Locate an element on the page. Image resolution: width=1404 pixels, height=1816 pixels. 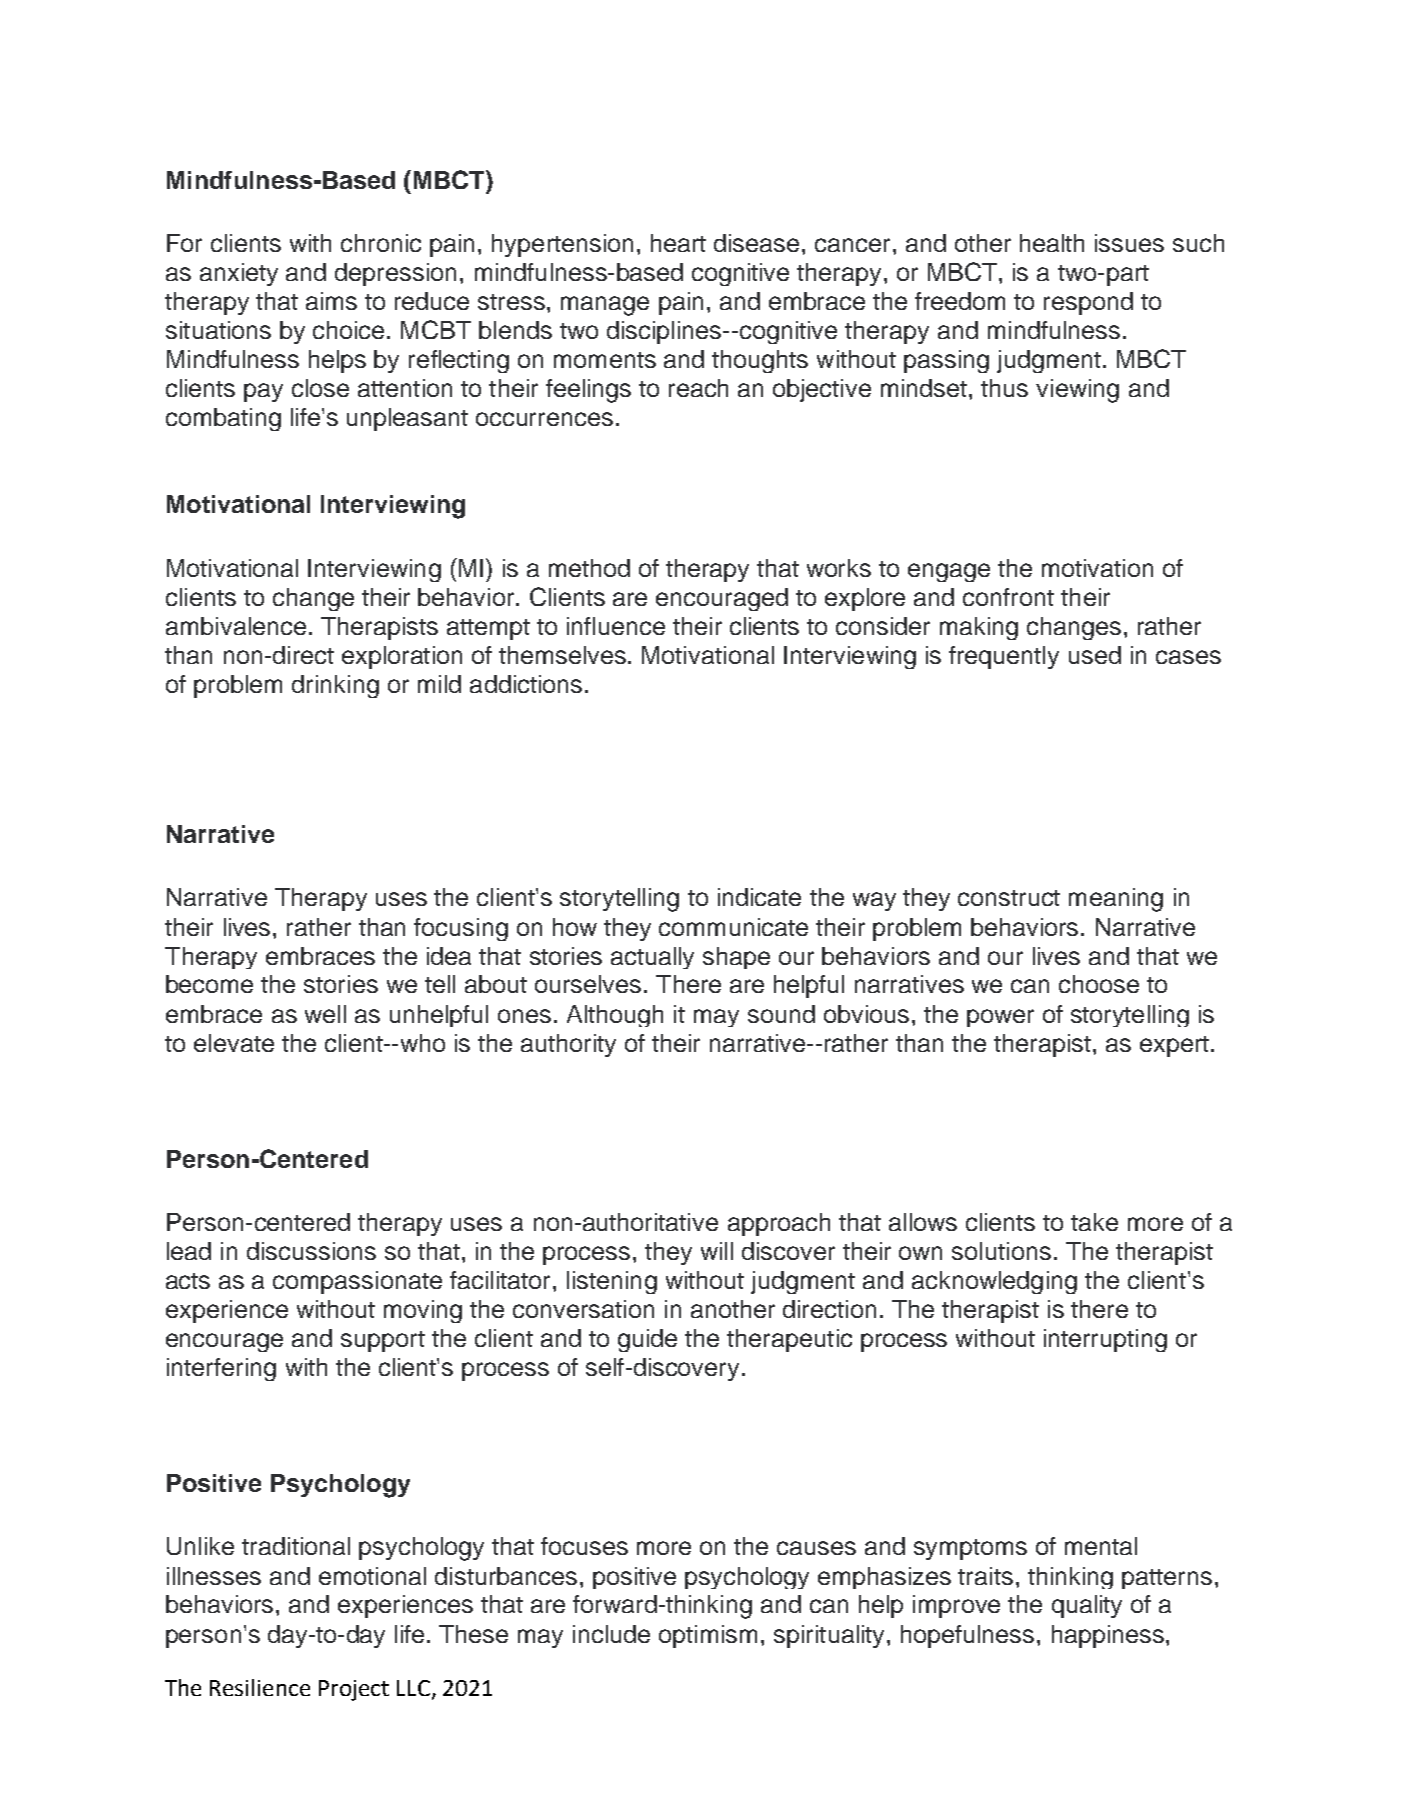
well is located at coordinates (325, 1014).
